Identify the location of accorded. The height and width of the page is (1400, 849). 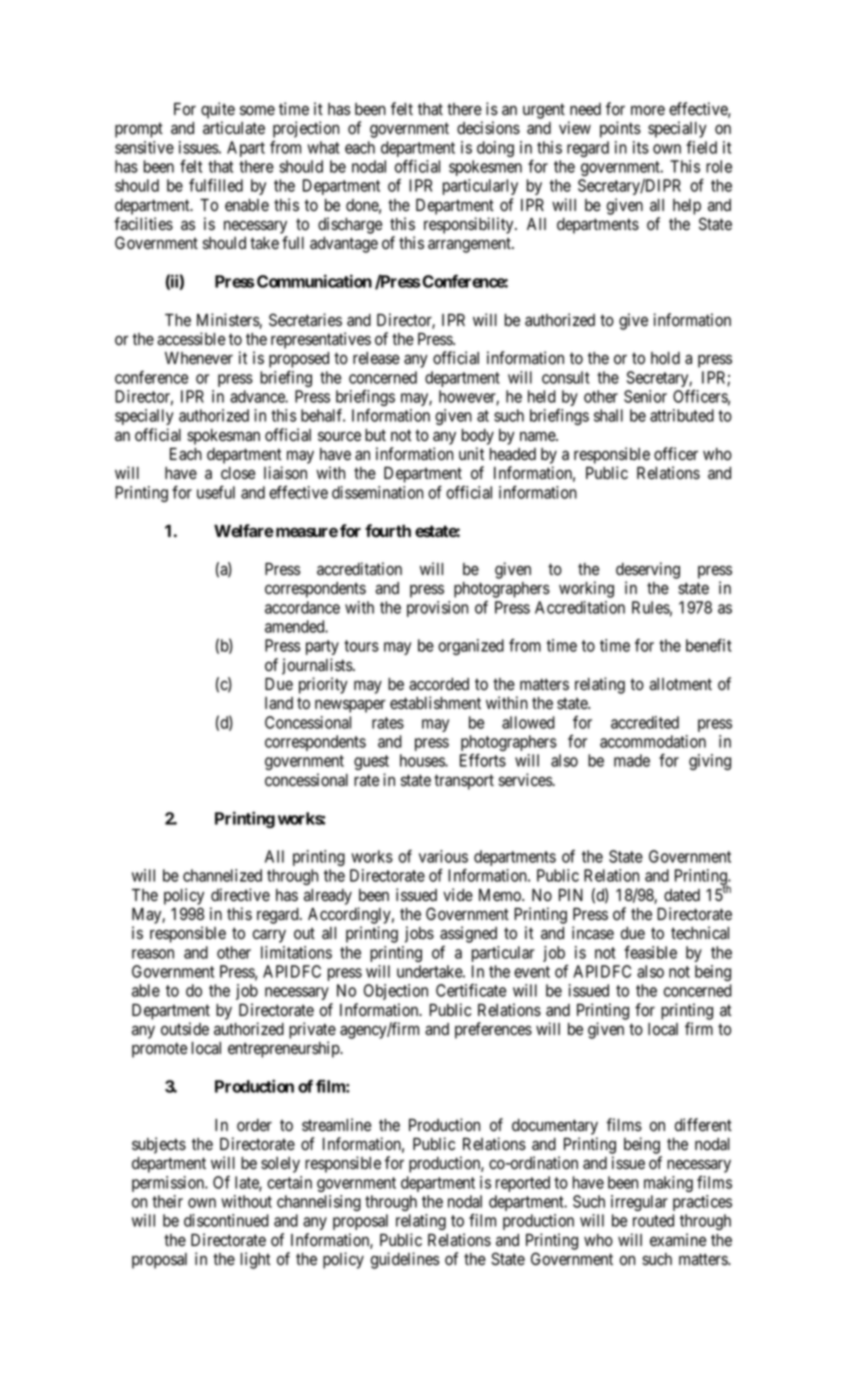
(439, 684).
